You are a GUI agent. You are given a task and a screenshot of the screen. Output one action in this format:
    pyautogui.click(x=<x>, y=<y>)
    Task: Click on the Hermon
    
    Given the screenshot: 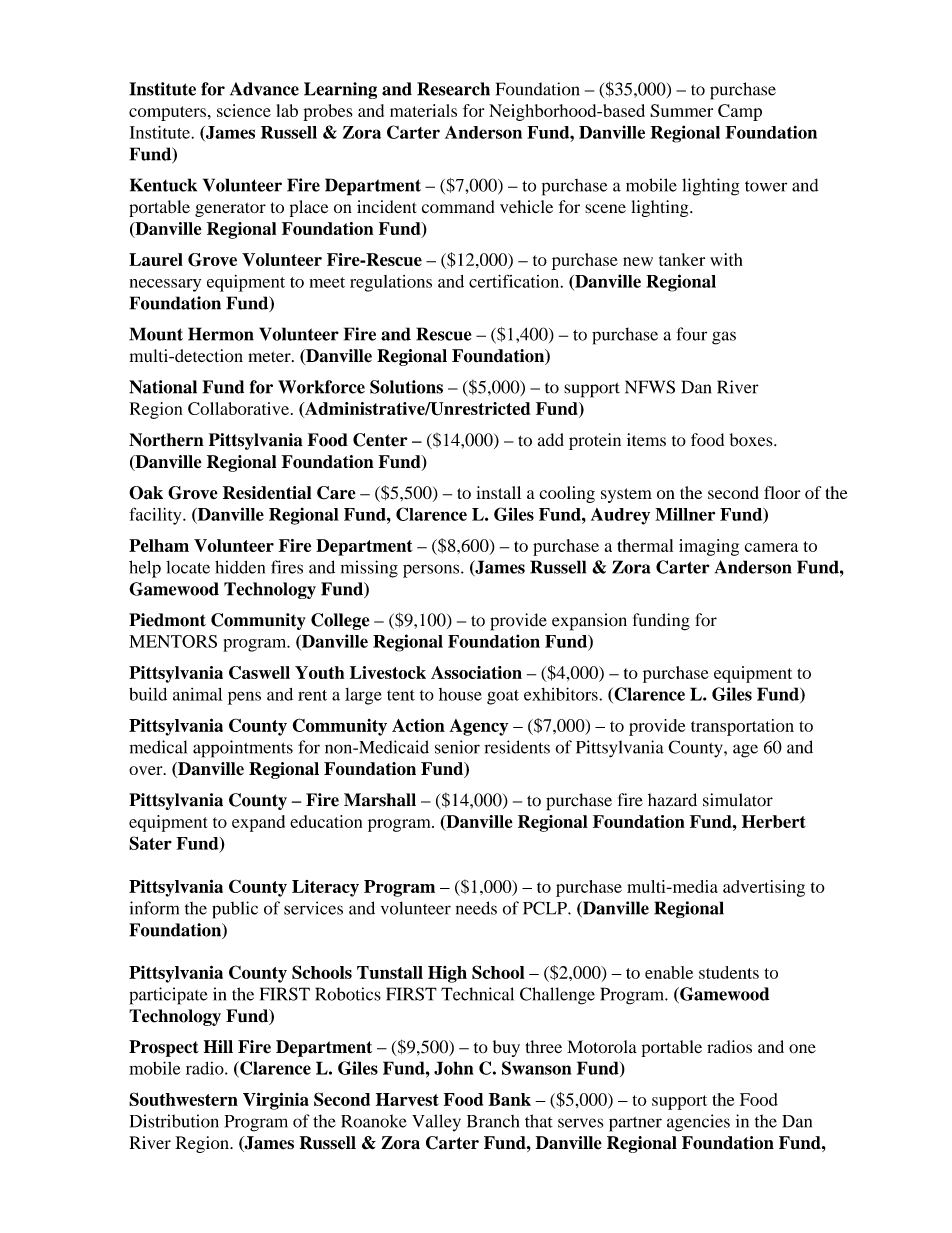 What is the action you would take?
    pyautogui.click(x=221, y=334)
